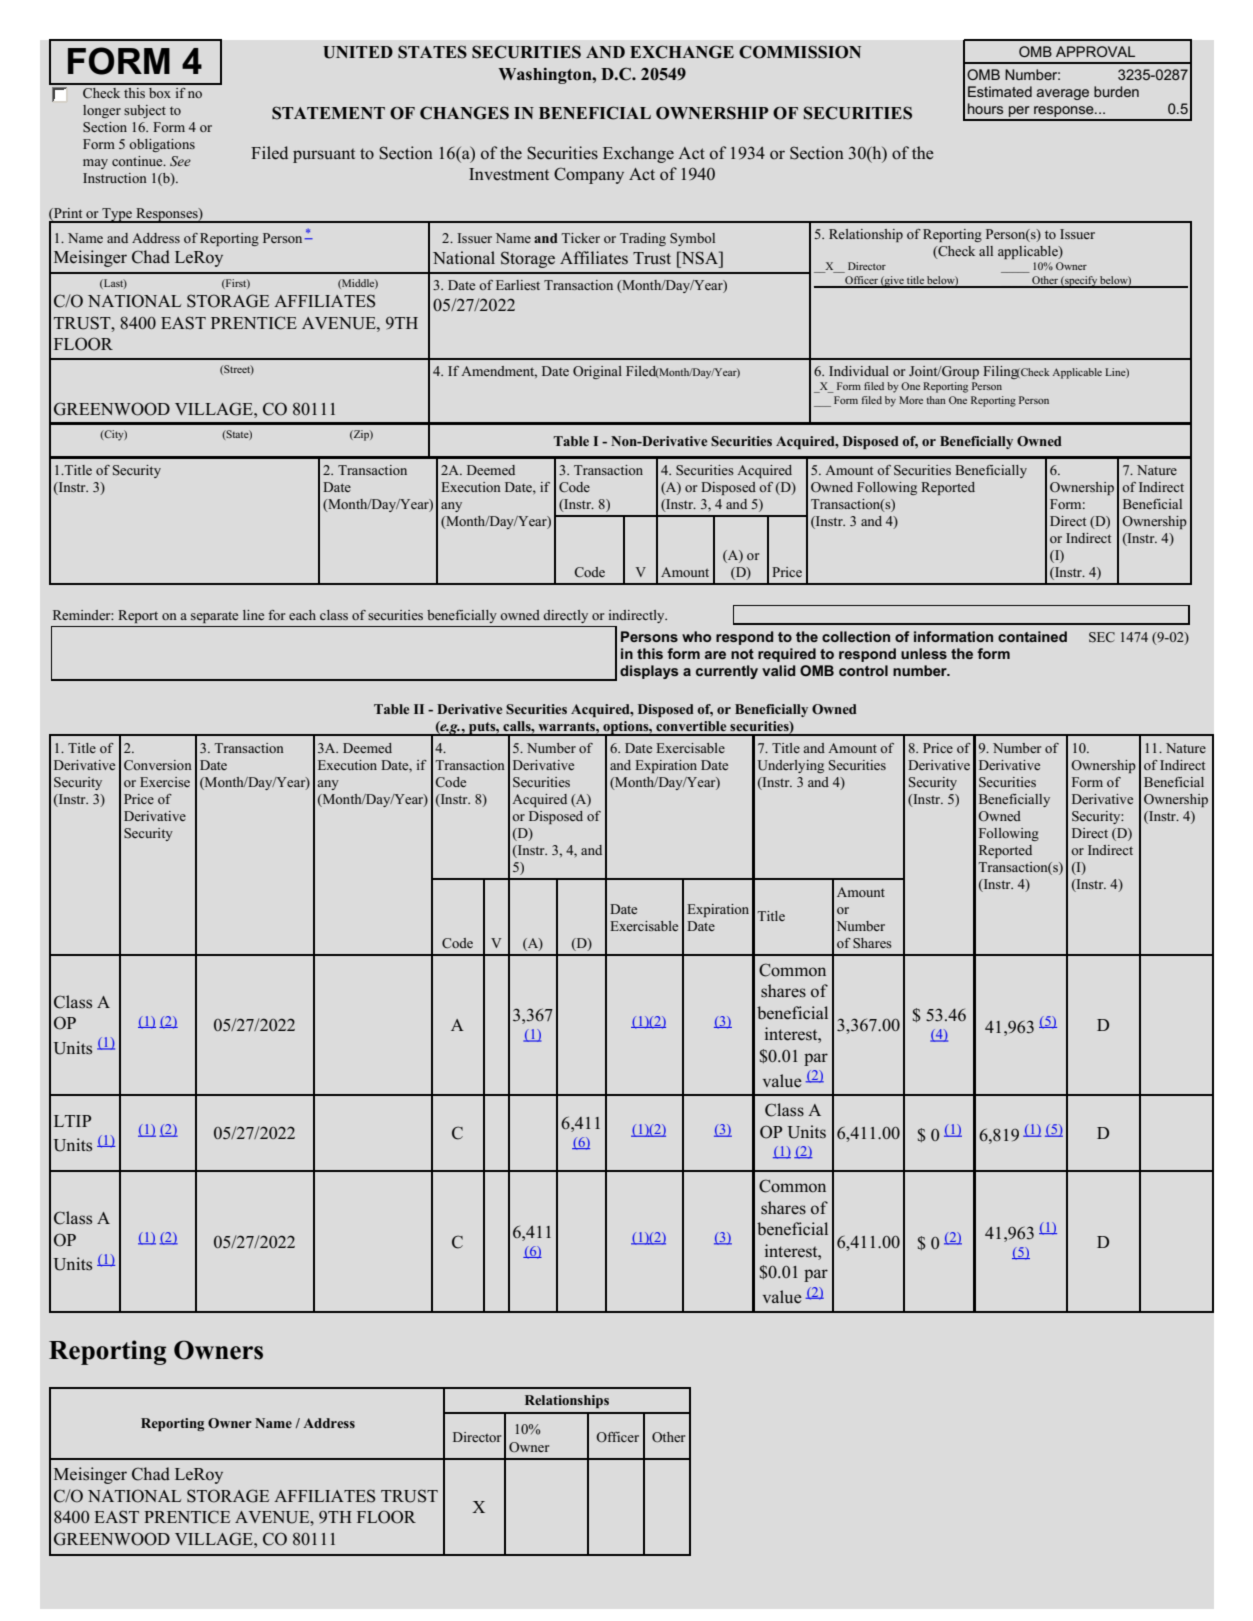 Image resolution: width=1253 pixels, height=1621 pixels. Describe the element at coordinates (1000, 91) in the screenshot. I see `Estimated` at that location.
